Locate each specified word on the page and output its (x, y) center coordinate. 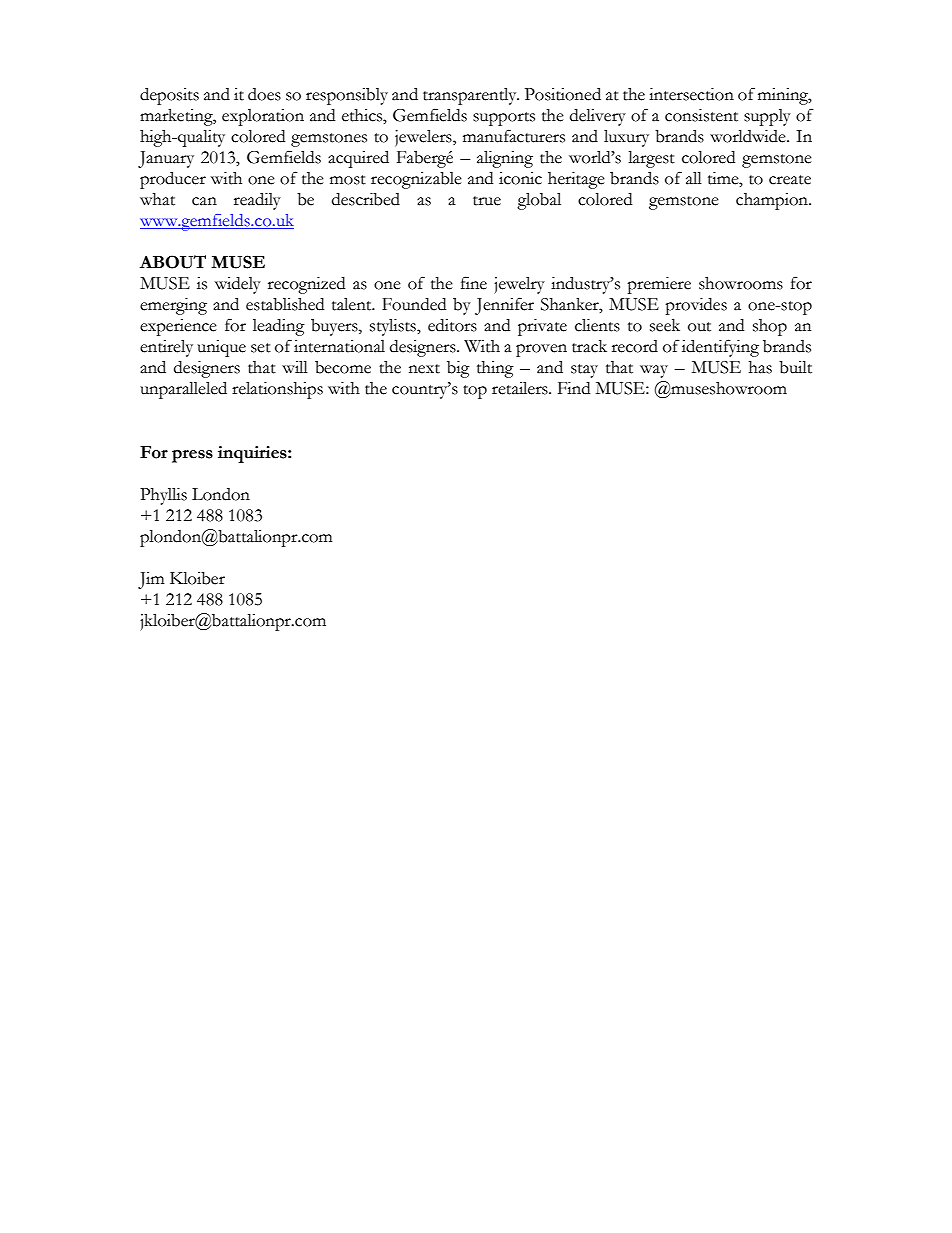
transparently (471, 96)
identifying (720, 348)
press (192, 456)
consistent (701, 115)
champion (773, 201)
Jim (151, 580)
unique (221, 348)
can (204, 201)
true (487, 201)
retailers (521, 388)
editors (452, 325)
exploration (263, 117)
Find (574, 388)
